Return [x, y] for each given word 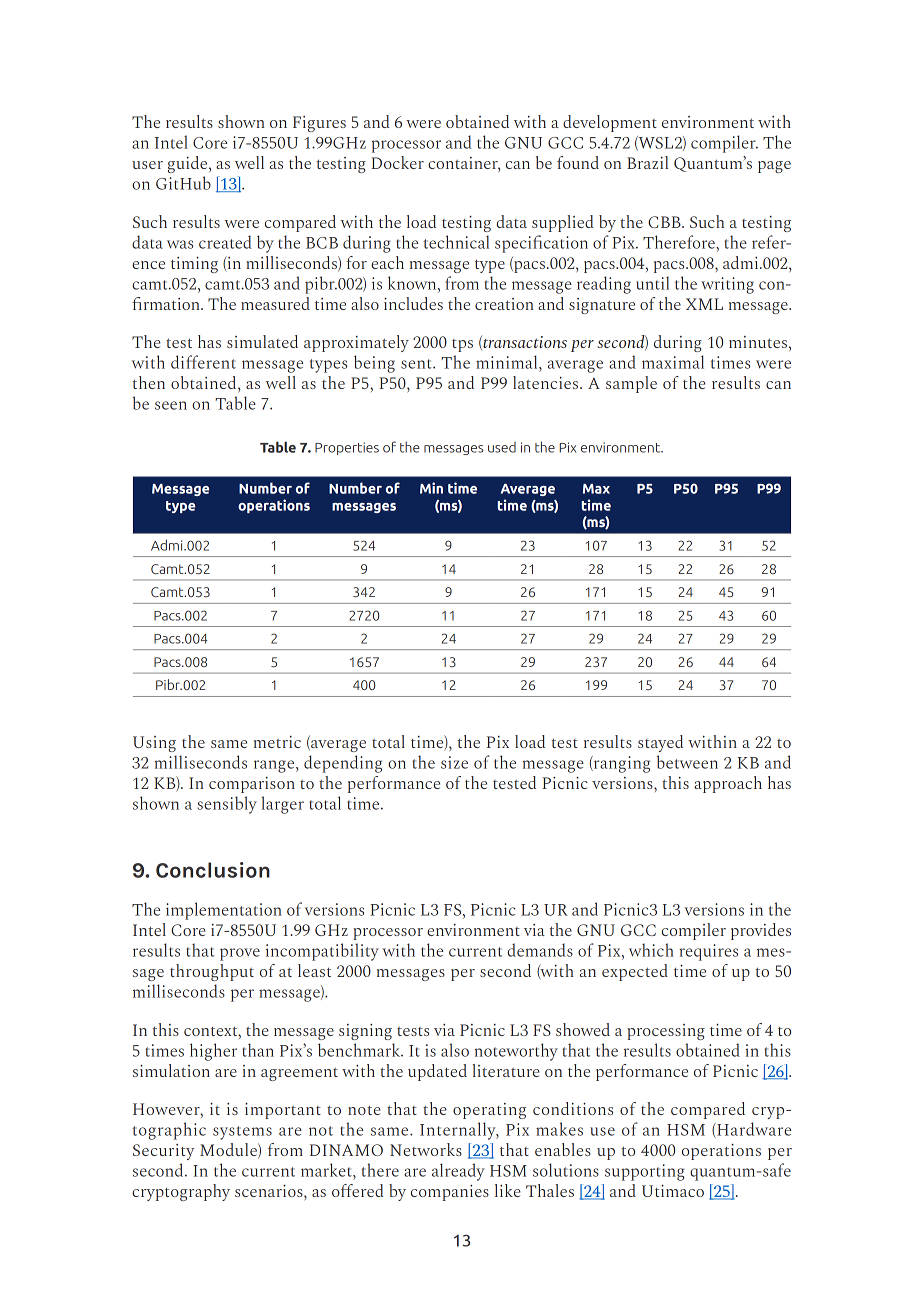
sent [417, 364]
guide [189, 164]
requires [708, 952]
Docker [397, 162]
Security [164, 1152]
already [458, 1172]
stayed [660, 743]
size [454, 762]
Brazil [647, 162]
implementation [224, 911]
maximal [673, 362]
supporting [645, 1172]
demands [540, 950]
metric [277, 742]
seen [171, 405]
